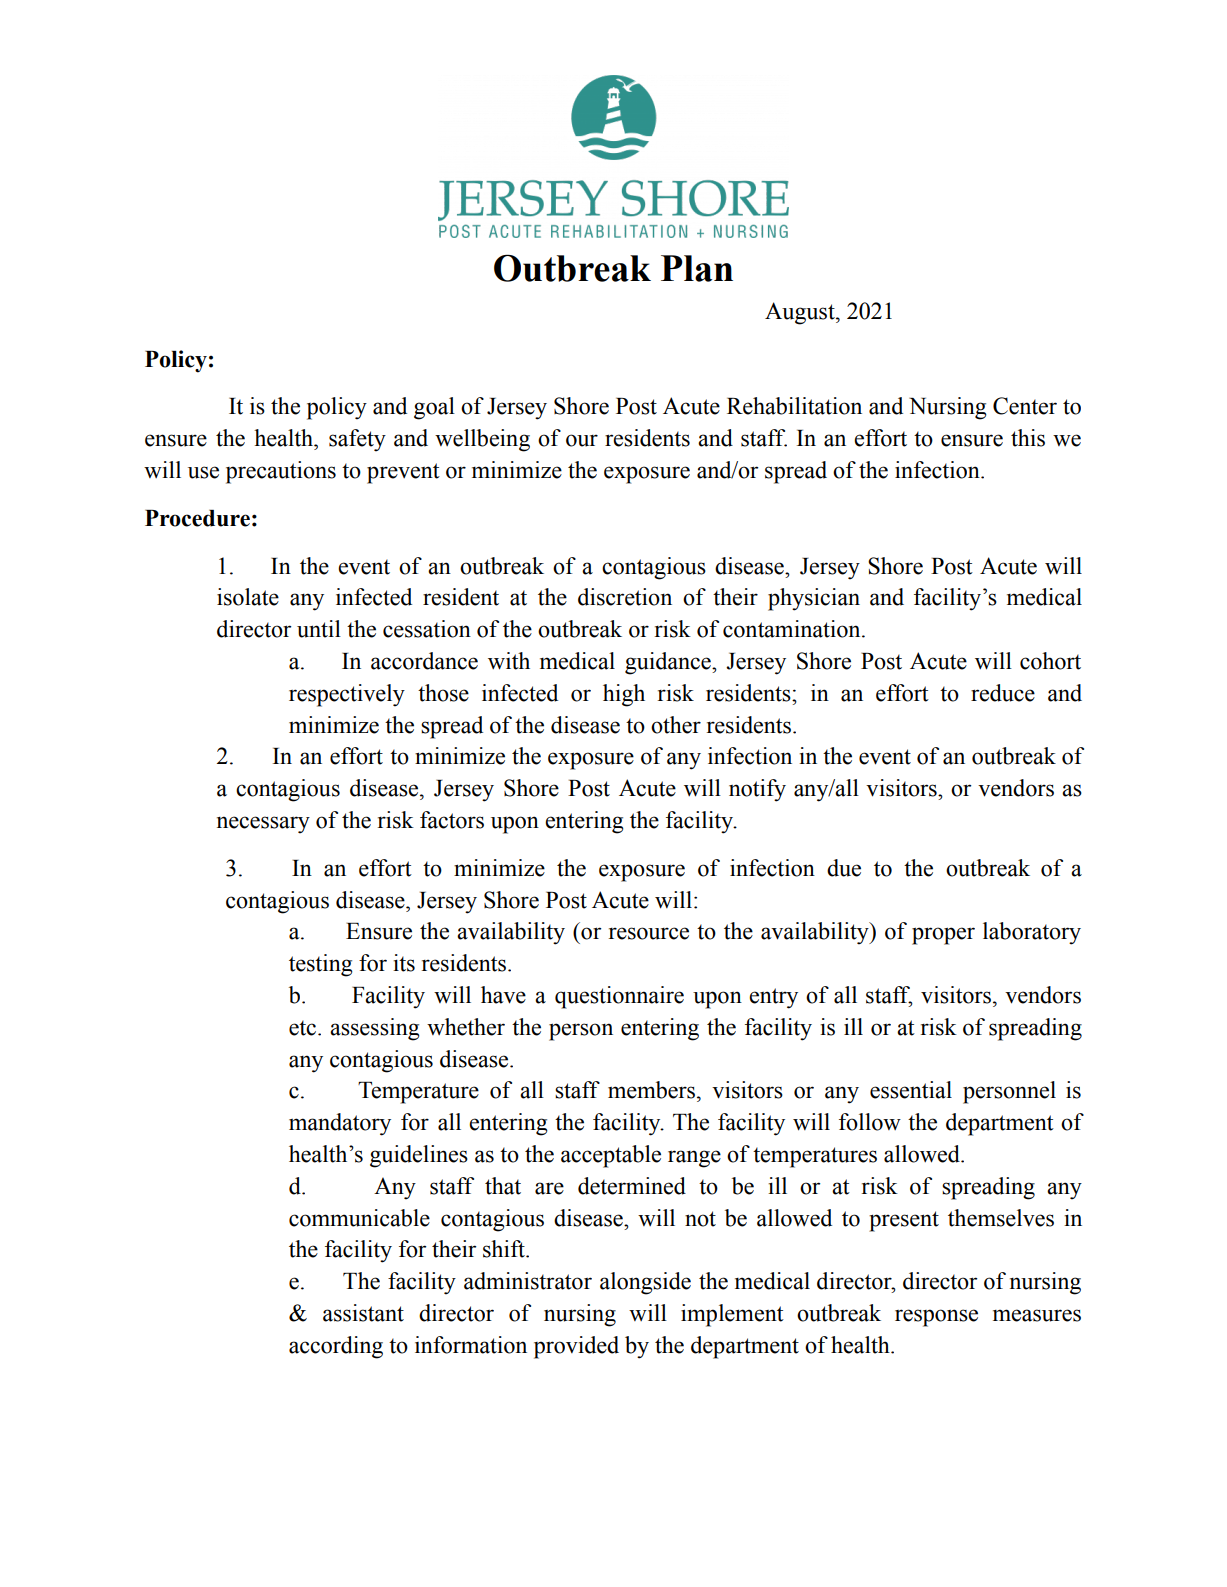 The height and width of the screenshot is (1587, 1227). I want to click on response, so click(936, 1318).
